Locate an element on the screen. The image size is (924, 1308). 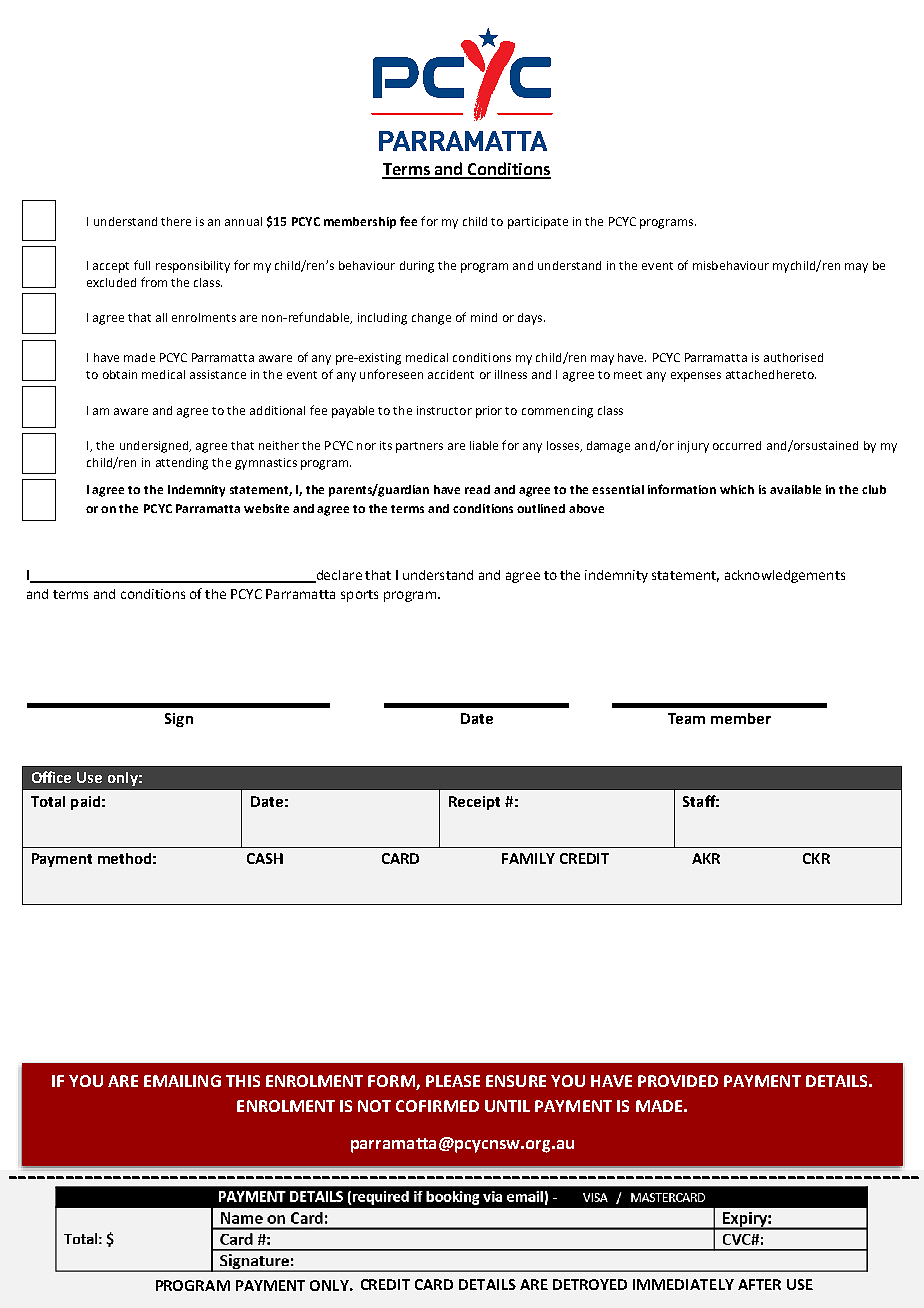
during is located at coordinates (417, 267).
